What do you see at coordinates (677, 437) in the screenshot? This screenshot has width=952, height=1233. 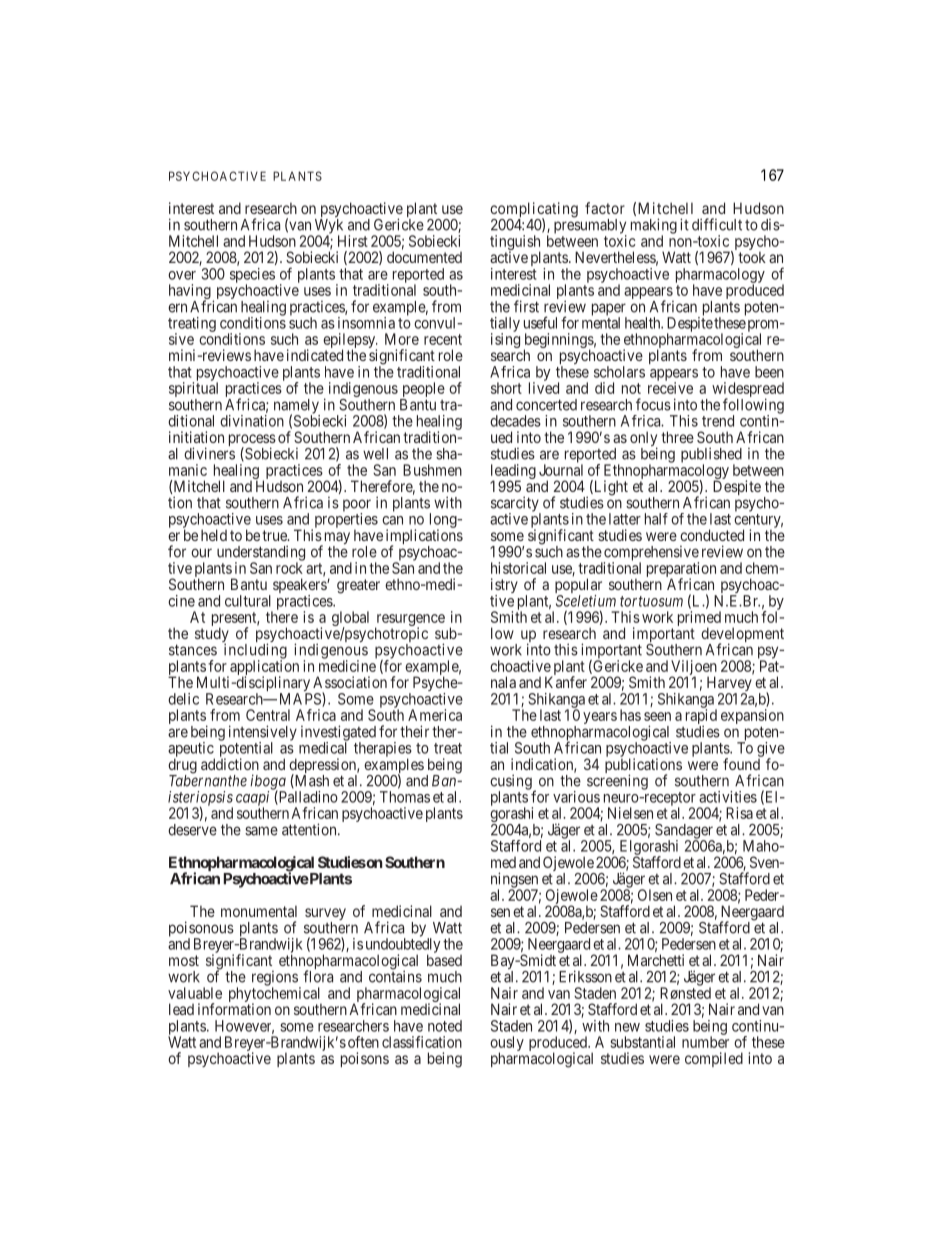 I see `three` at bounding box center [677, 437].
